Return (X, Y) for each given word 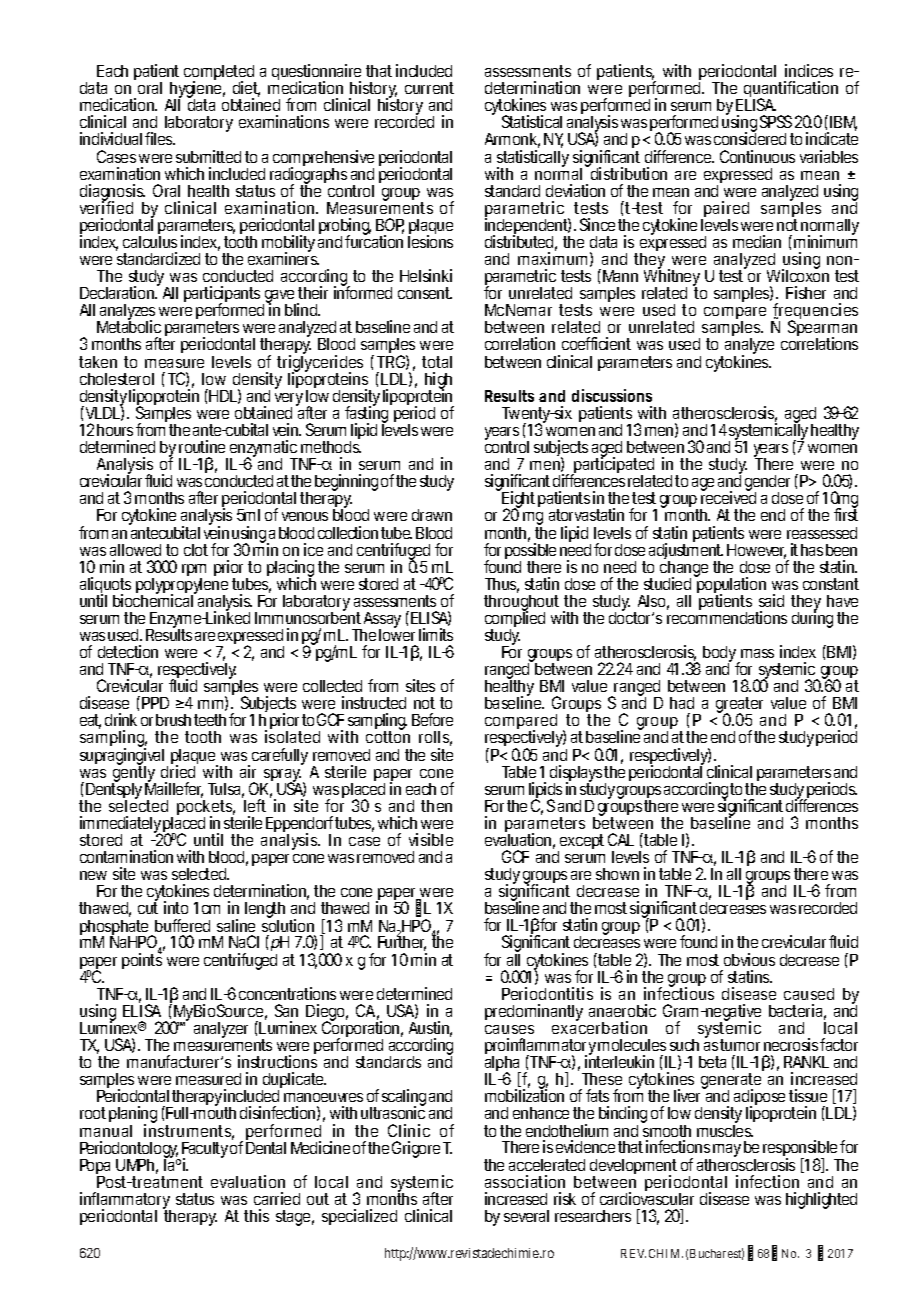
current (429, 88)
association (525, 1181)
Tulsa (226, 790)
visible (431, 839)
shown (617, 874)
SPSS (776, 121)
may (727, 1150)
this (256, 1215)
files (160, 138)
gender (767, 485)
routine (202, 446)
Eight (518, 501)
